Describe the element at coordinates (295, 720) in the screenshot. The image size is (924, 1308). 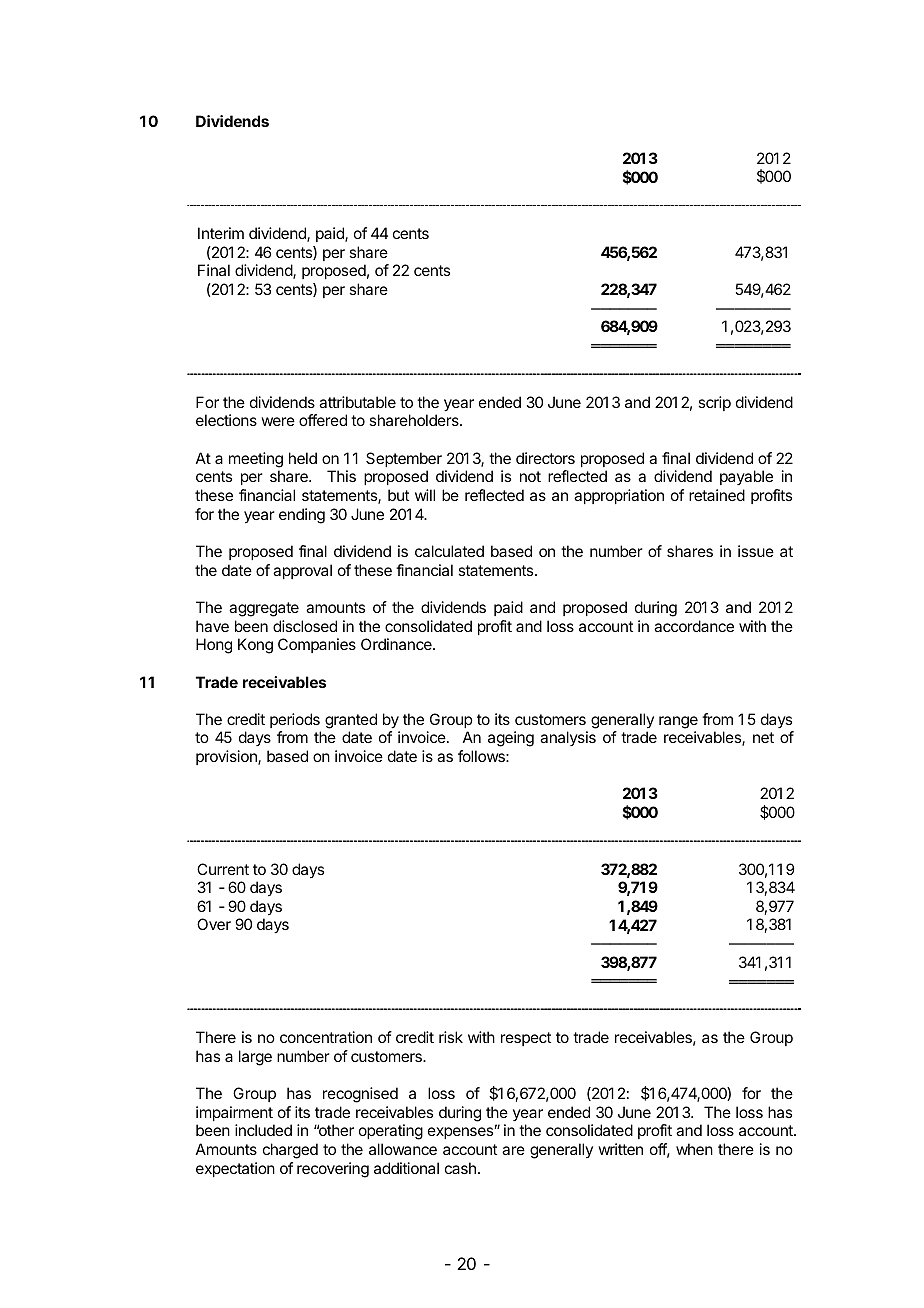
I see `periods` at that location.
